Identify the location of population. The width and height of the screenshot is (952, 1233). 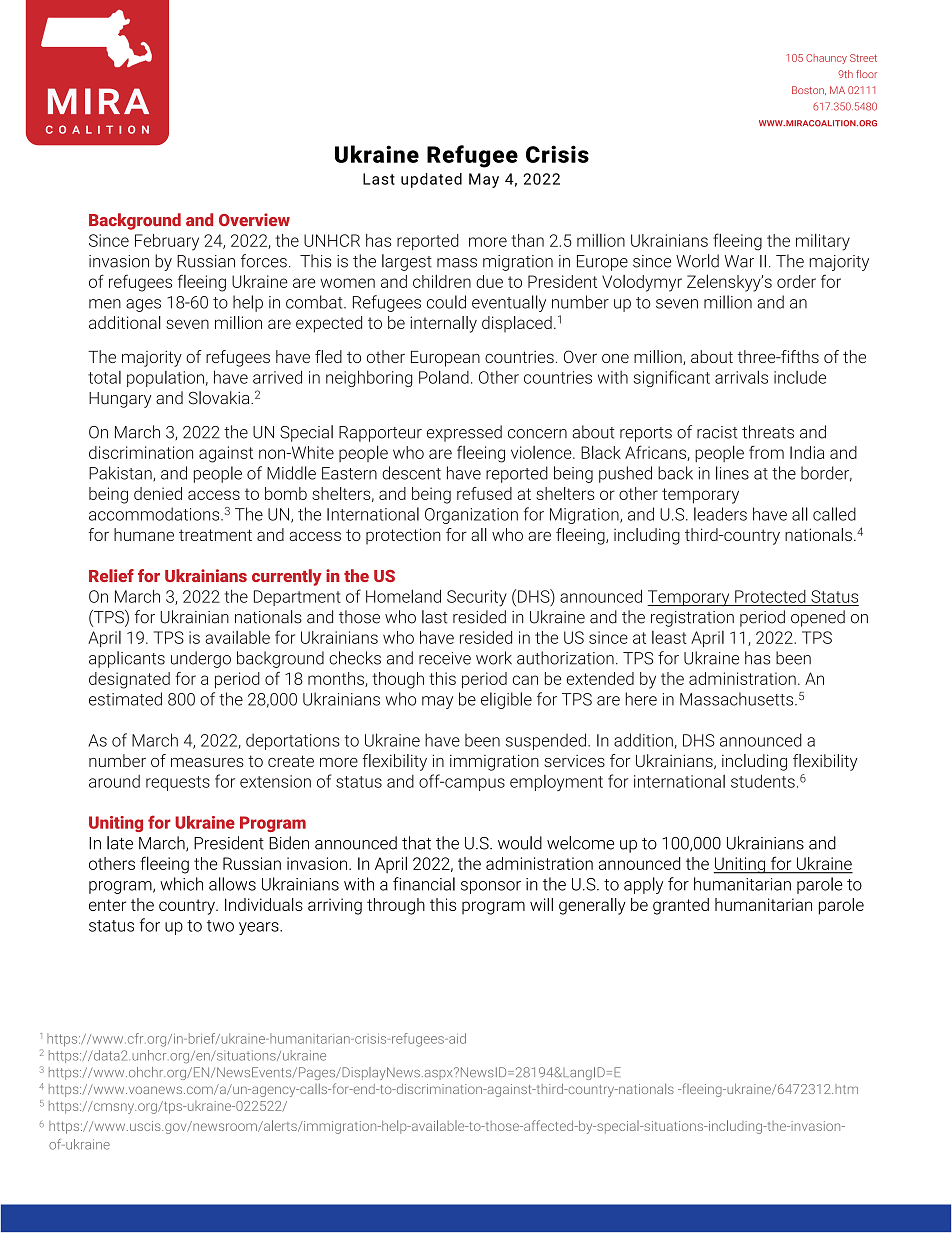
(165, 379).
